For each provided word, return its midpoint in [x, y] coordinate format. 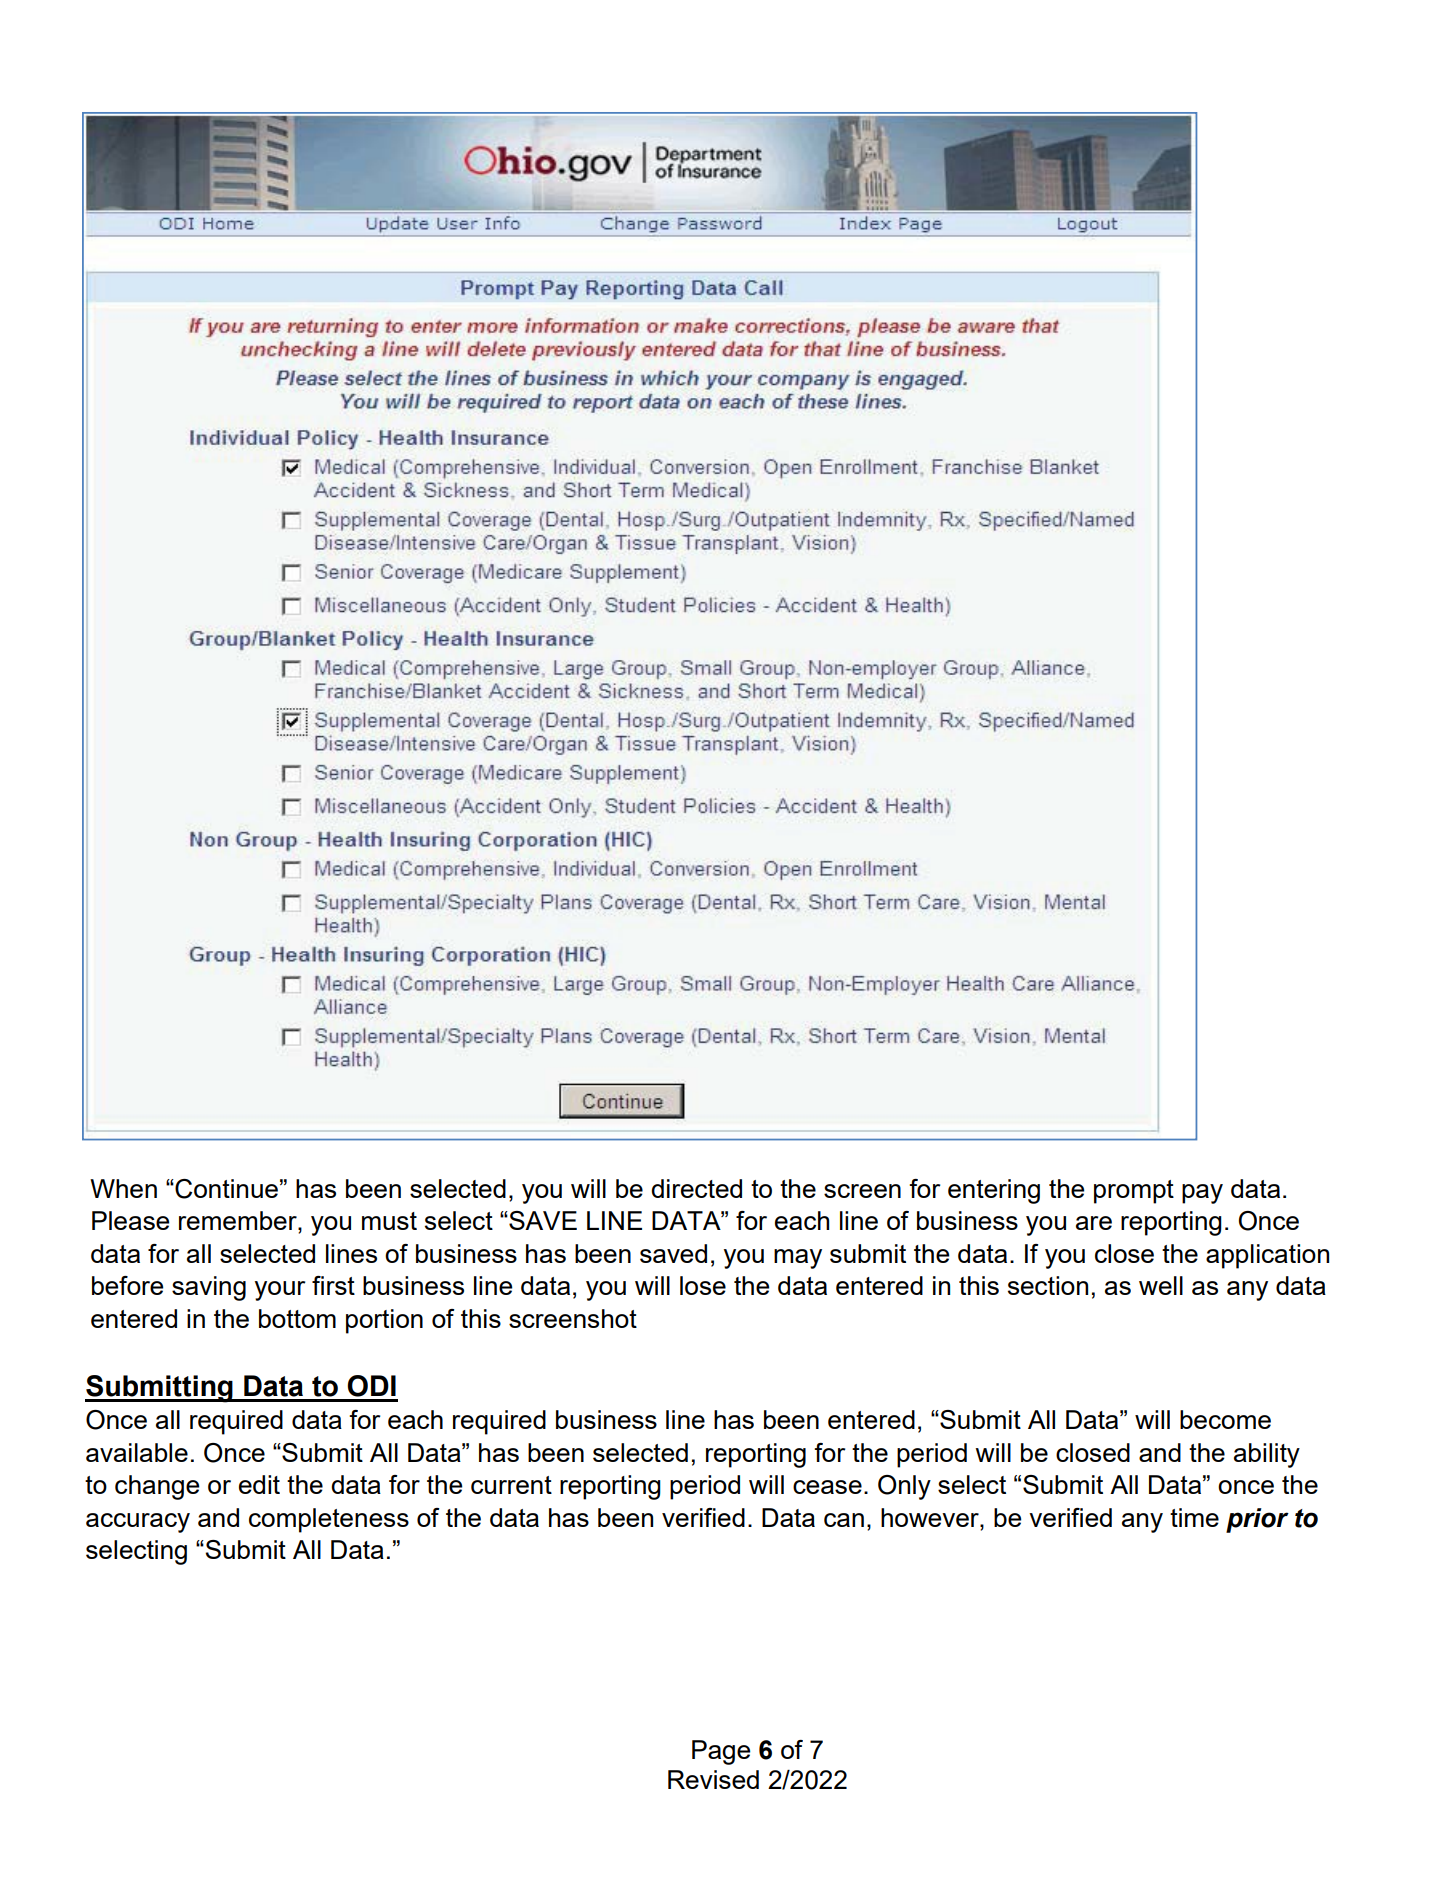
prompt [1134, 1192]
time [1194, 1517]
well [1161, 1285]
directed [696, 1188]
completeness [329, 1520]
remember [239, 1222]
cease [827, 1487]
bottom [297, 1318]
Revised [713, 1779]
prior [1257, 1520]
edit [259, 1484]
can [844, 1520]
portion [384, 1321]
